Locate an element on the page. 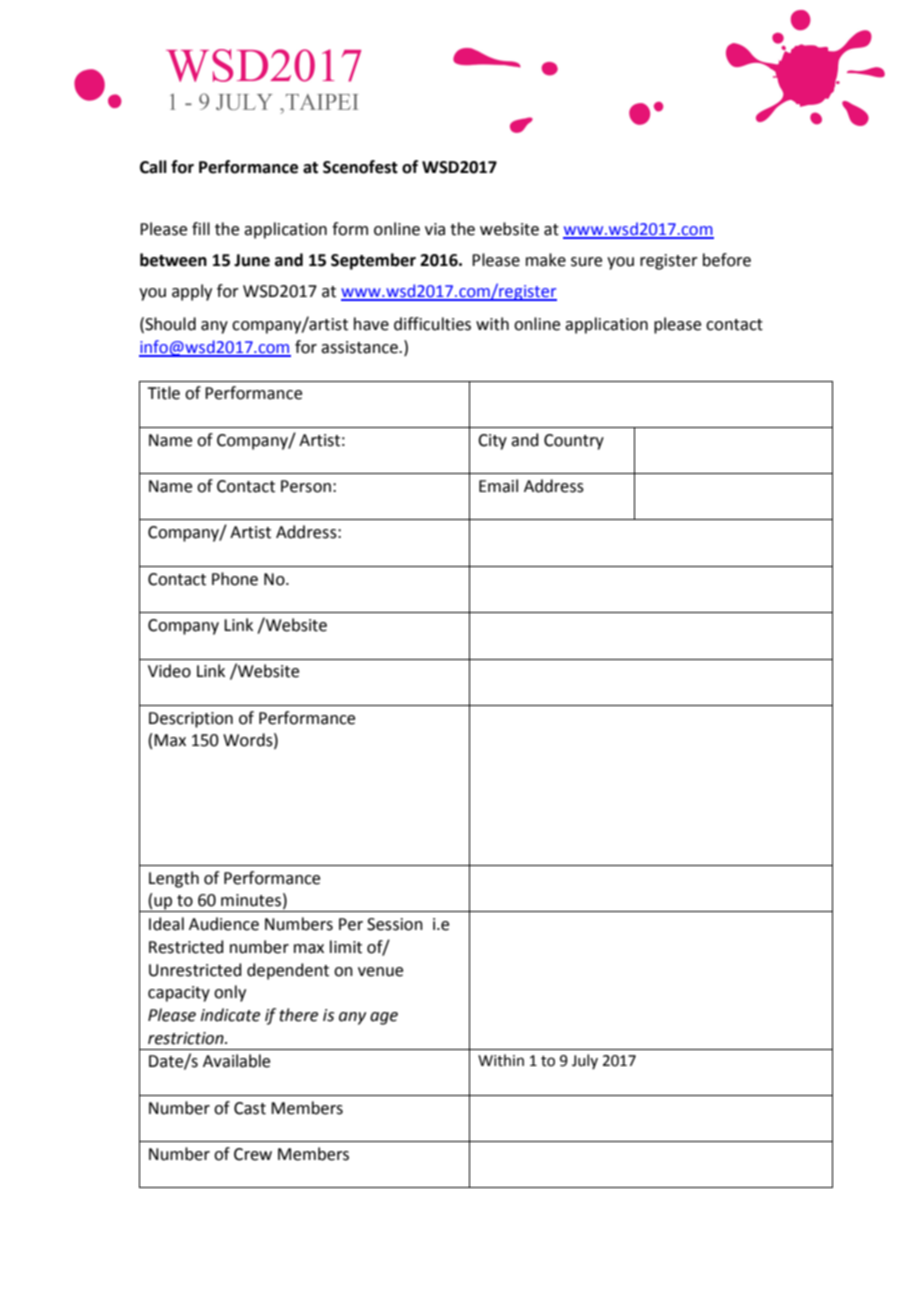 This page has height=1308, width=924. Session is located at coordinates (395, 924).
